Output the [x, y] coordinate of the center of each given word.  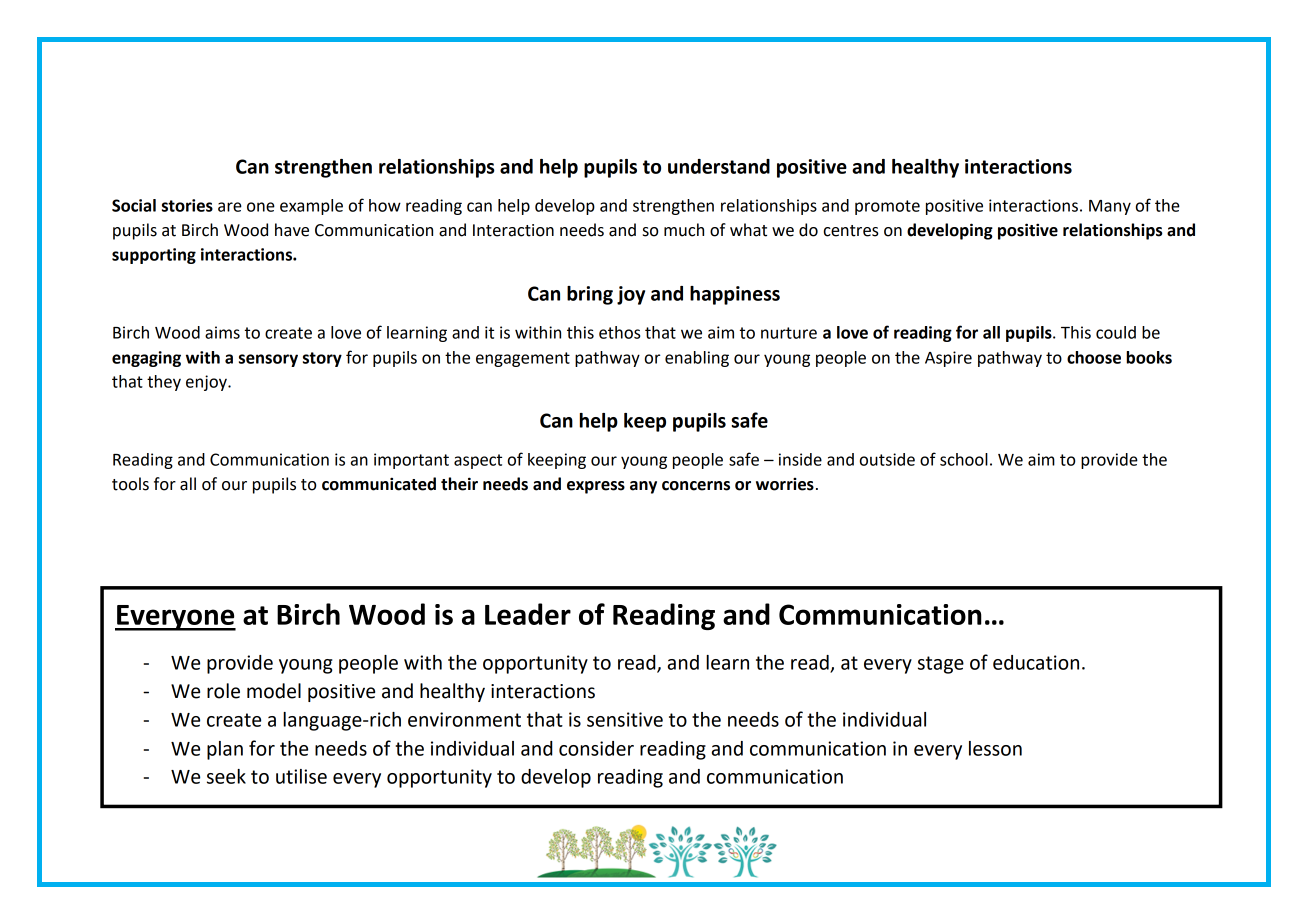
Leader [528, 614]
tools [130, 484]
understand [719, 166]
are [230, 207]
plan [225, 750]
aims [222, 332]
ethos [619, 332]
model [274, 691]
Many [1110, 207]
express [596, 487]
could [1116, 332]
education [1036, 662]
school [964, 459]
